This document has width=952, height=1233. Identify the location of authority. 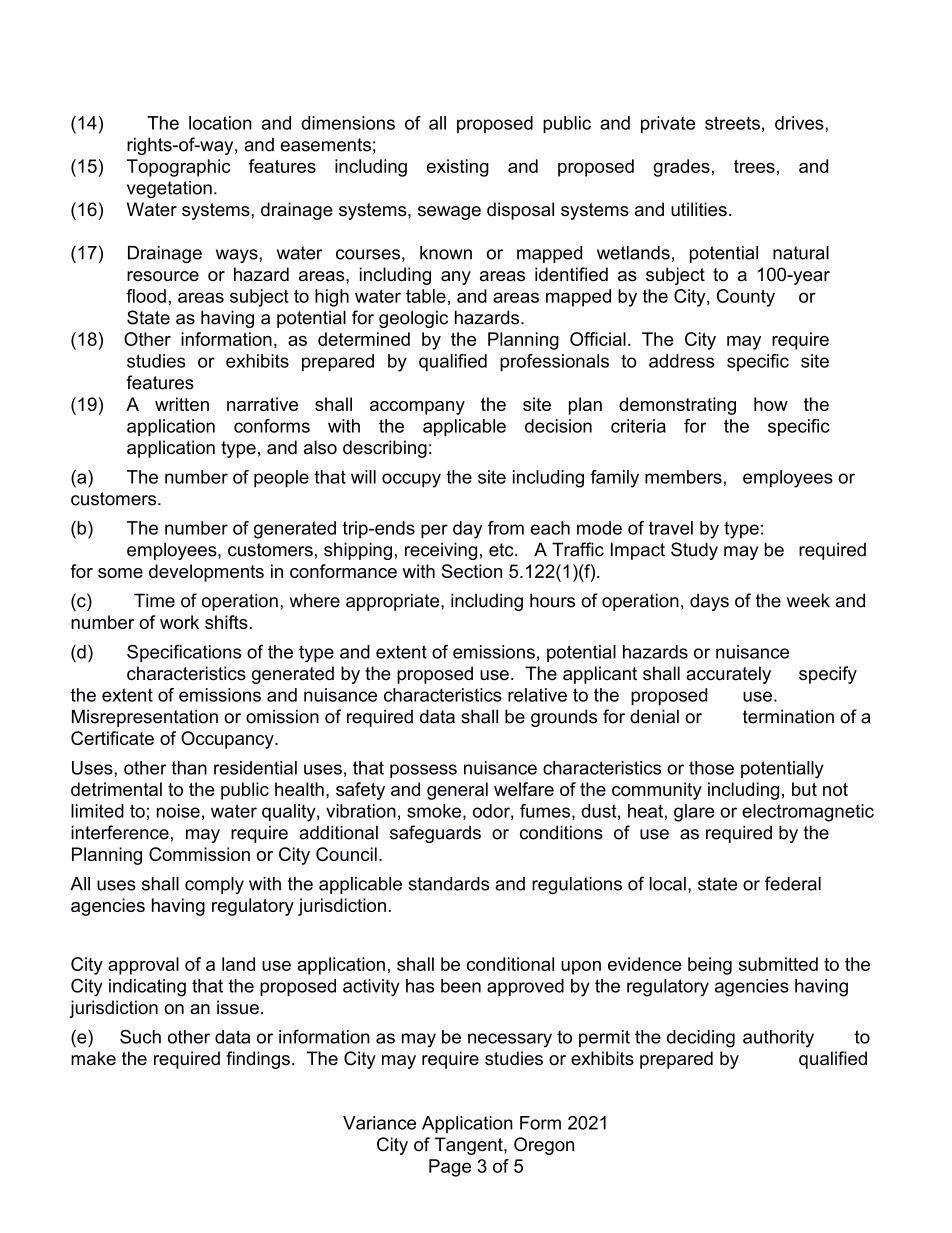
(778, 1039).
